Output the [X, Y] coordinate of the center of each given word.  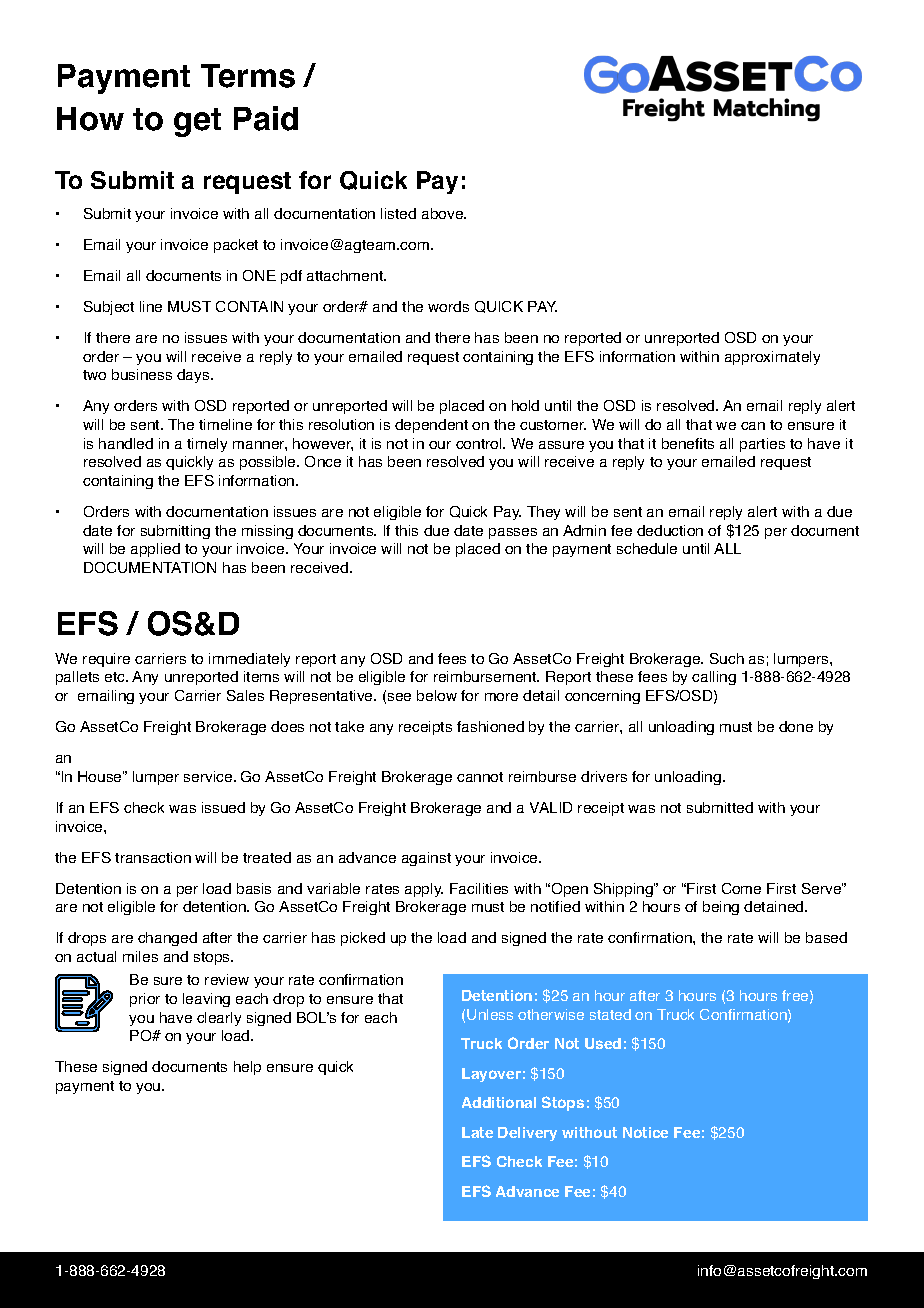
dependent [431, 426]
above [444, 213]
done [796, 726]
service [209, 776]
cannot [480, 777]
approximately [772, 358]
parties [762, 445]
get [197, 122]
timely [207, 445]
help [247, 1068]
